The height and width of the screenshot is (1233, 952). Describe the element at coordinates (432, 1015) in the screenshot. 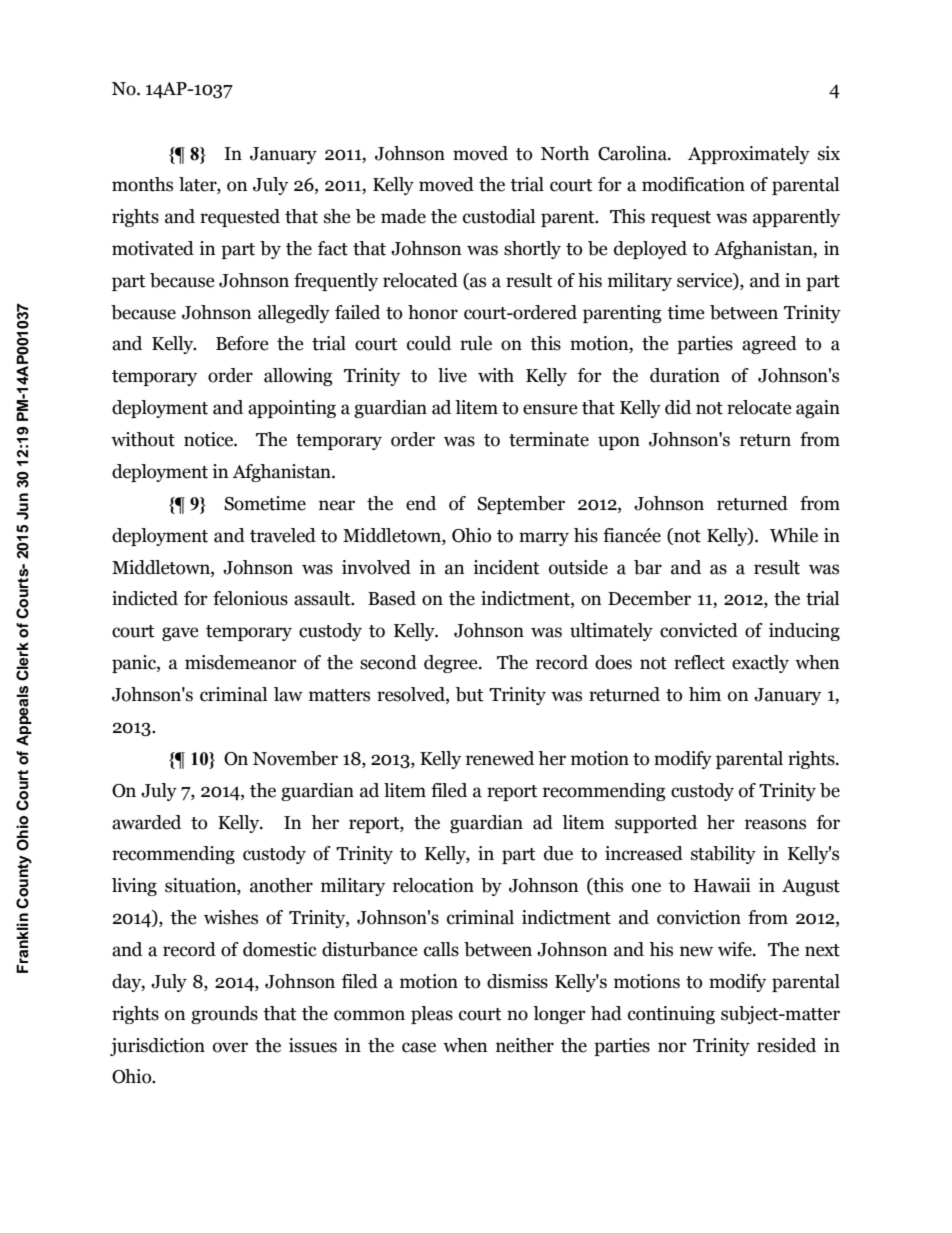

I see `pleas` at that location.
